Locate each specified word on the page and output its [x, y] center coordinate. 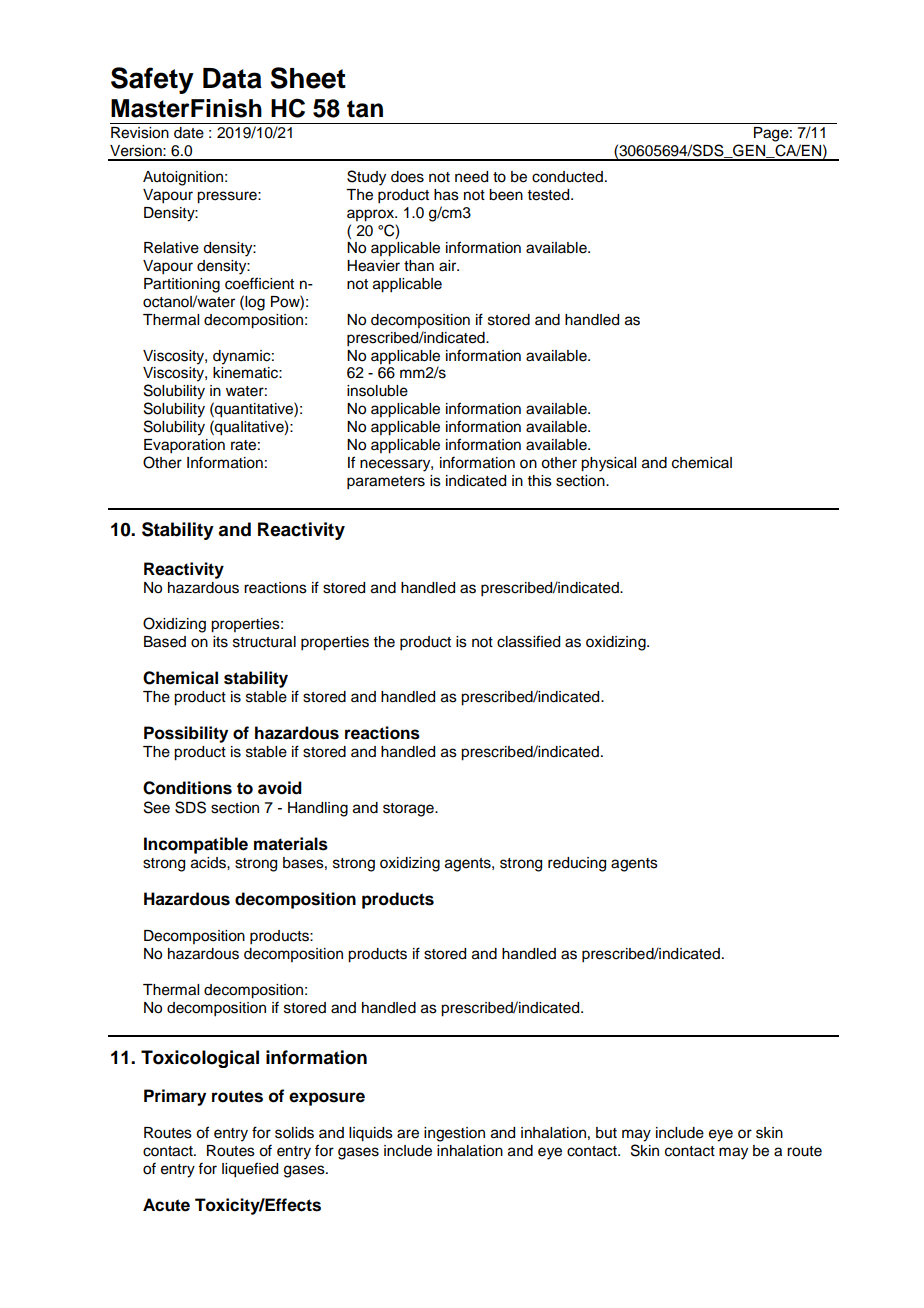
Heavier [373, 266]
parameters [386, 483]
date [189, 133]
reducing [577, 864]
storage [409, 810]
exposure [327, 1099]
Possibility [186, 734]
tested [550, 195]
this [540, 481]
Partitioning [182, 285]
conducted [567, 177]
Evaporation [184, 446]
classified [528, 641]
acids [209, 863]
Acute [166, 1205]
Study [366, 178]
